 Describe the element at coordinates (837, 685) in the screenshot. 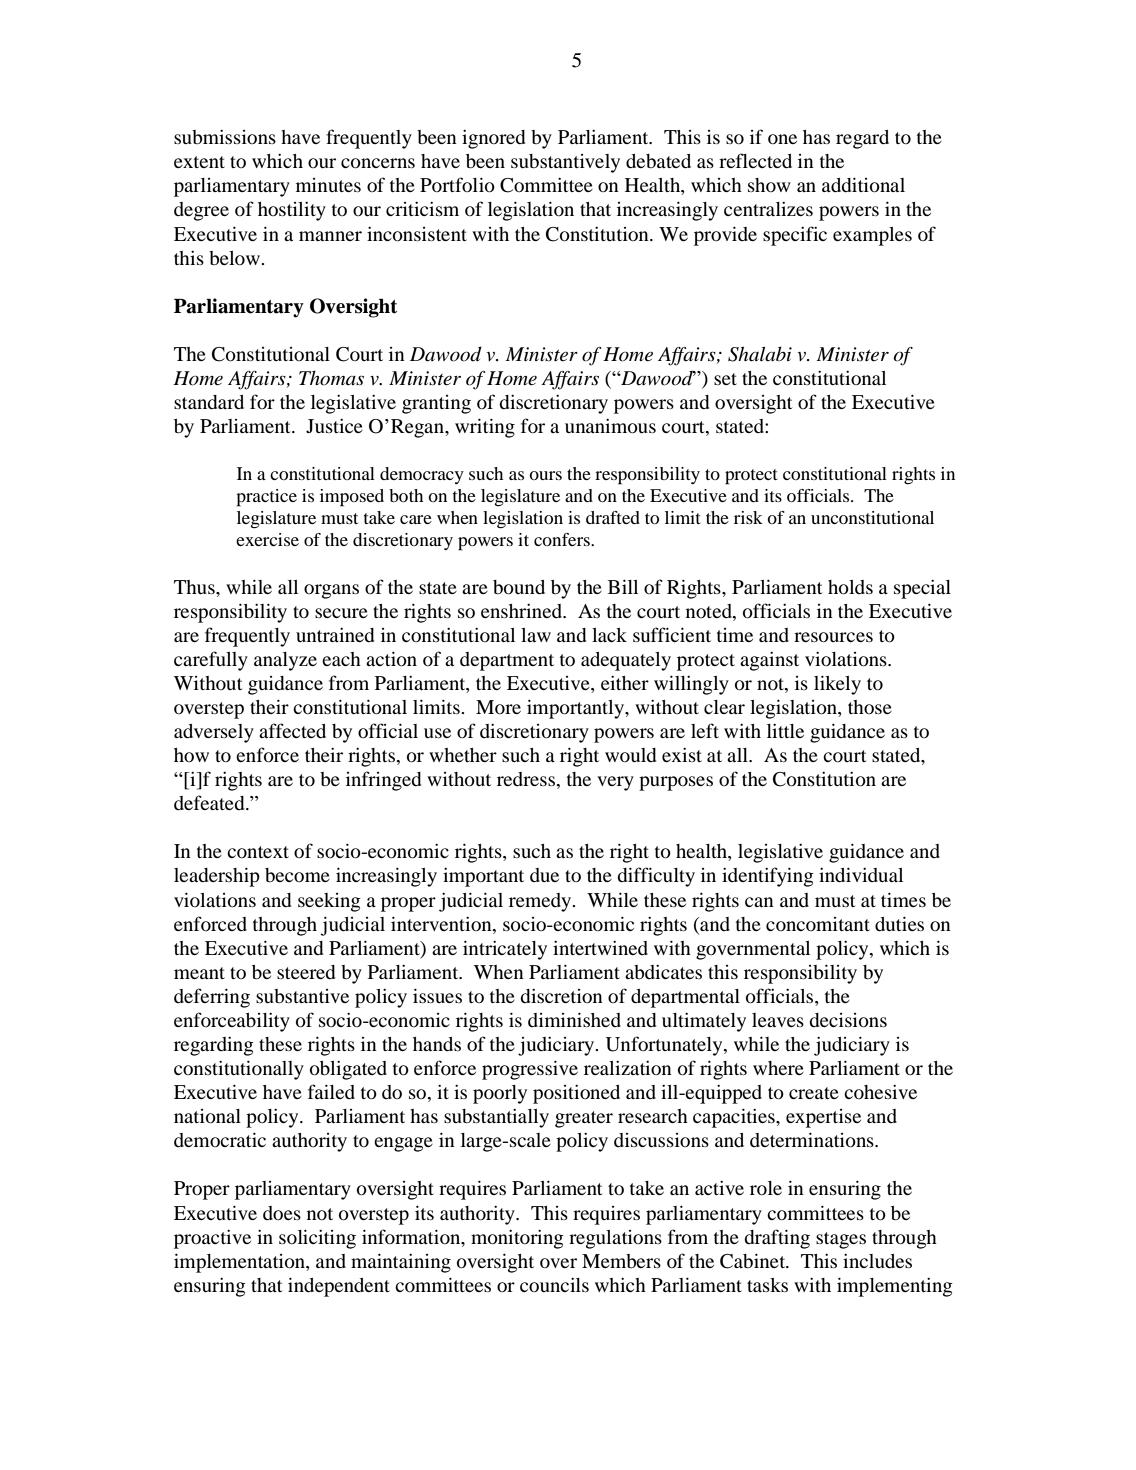

I see `likely` at that location.
